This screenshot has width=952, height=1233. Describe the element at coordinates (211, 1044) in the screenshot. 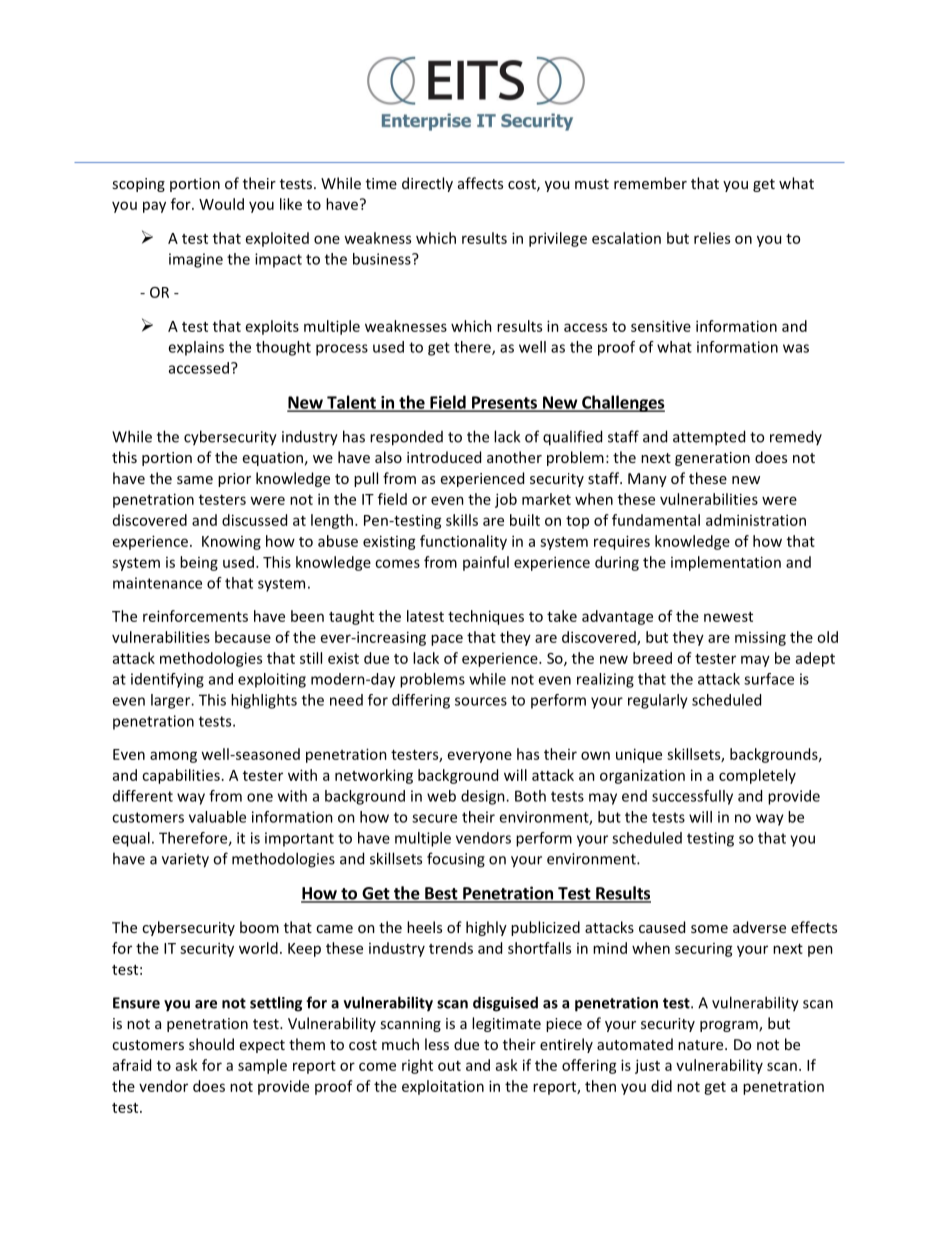

I see `should` at that location.
